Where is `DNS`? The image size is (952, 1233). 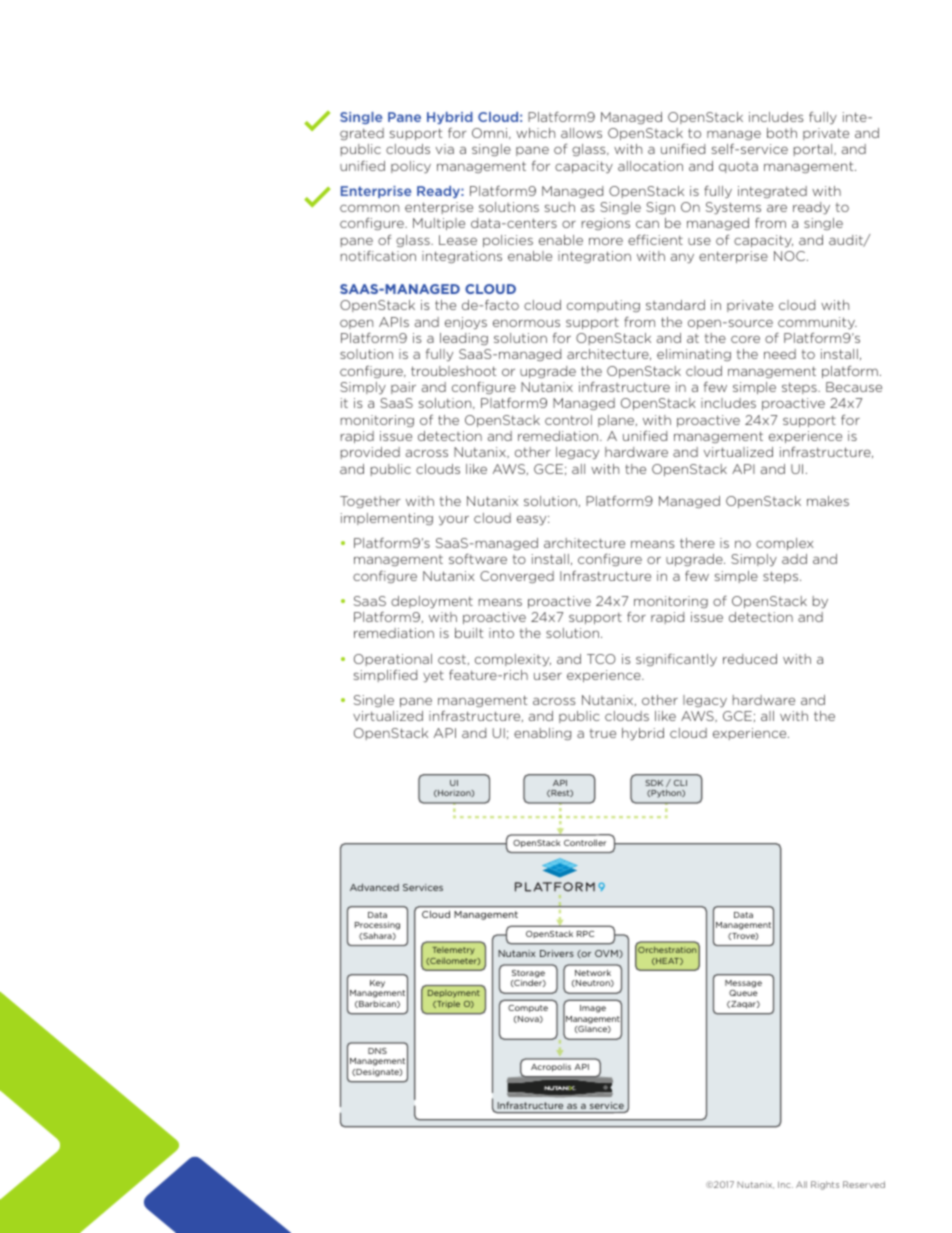
DNS is located at coordinates (377, 1051).
